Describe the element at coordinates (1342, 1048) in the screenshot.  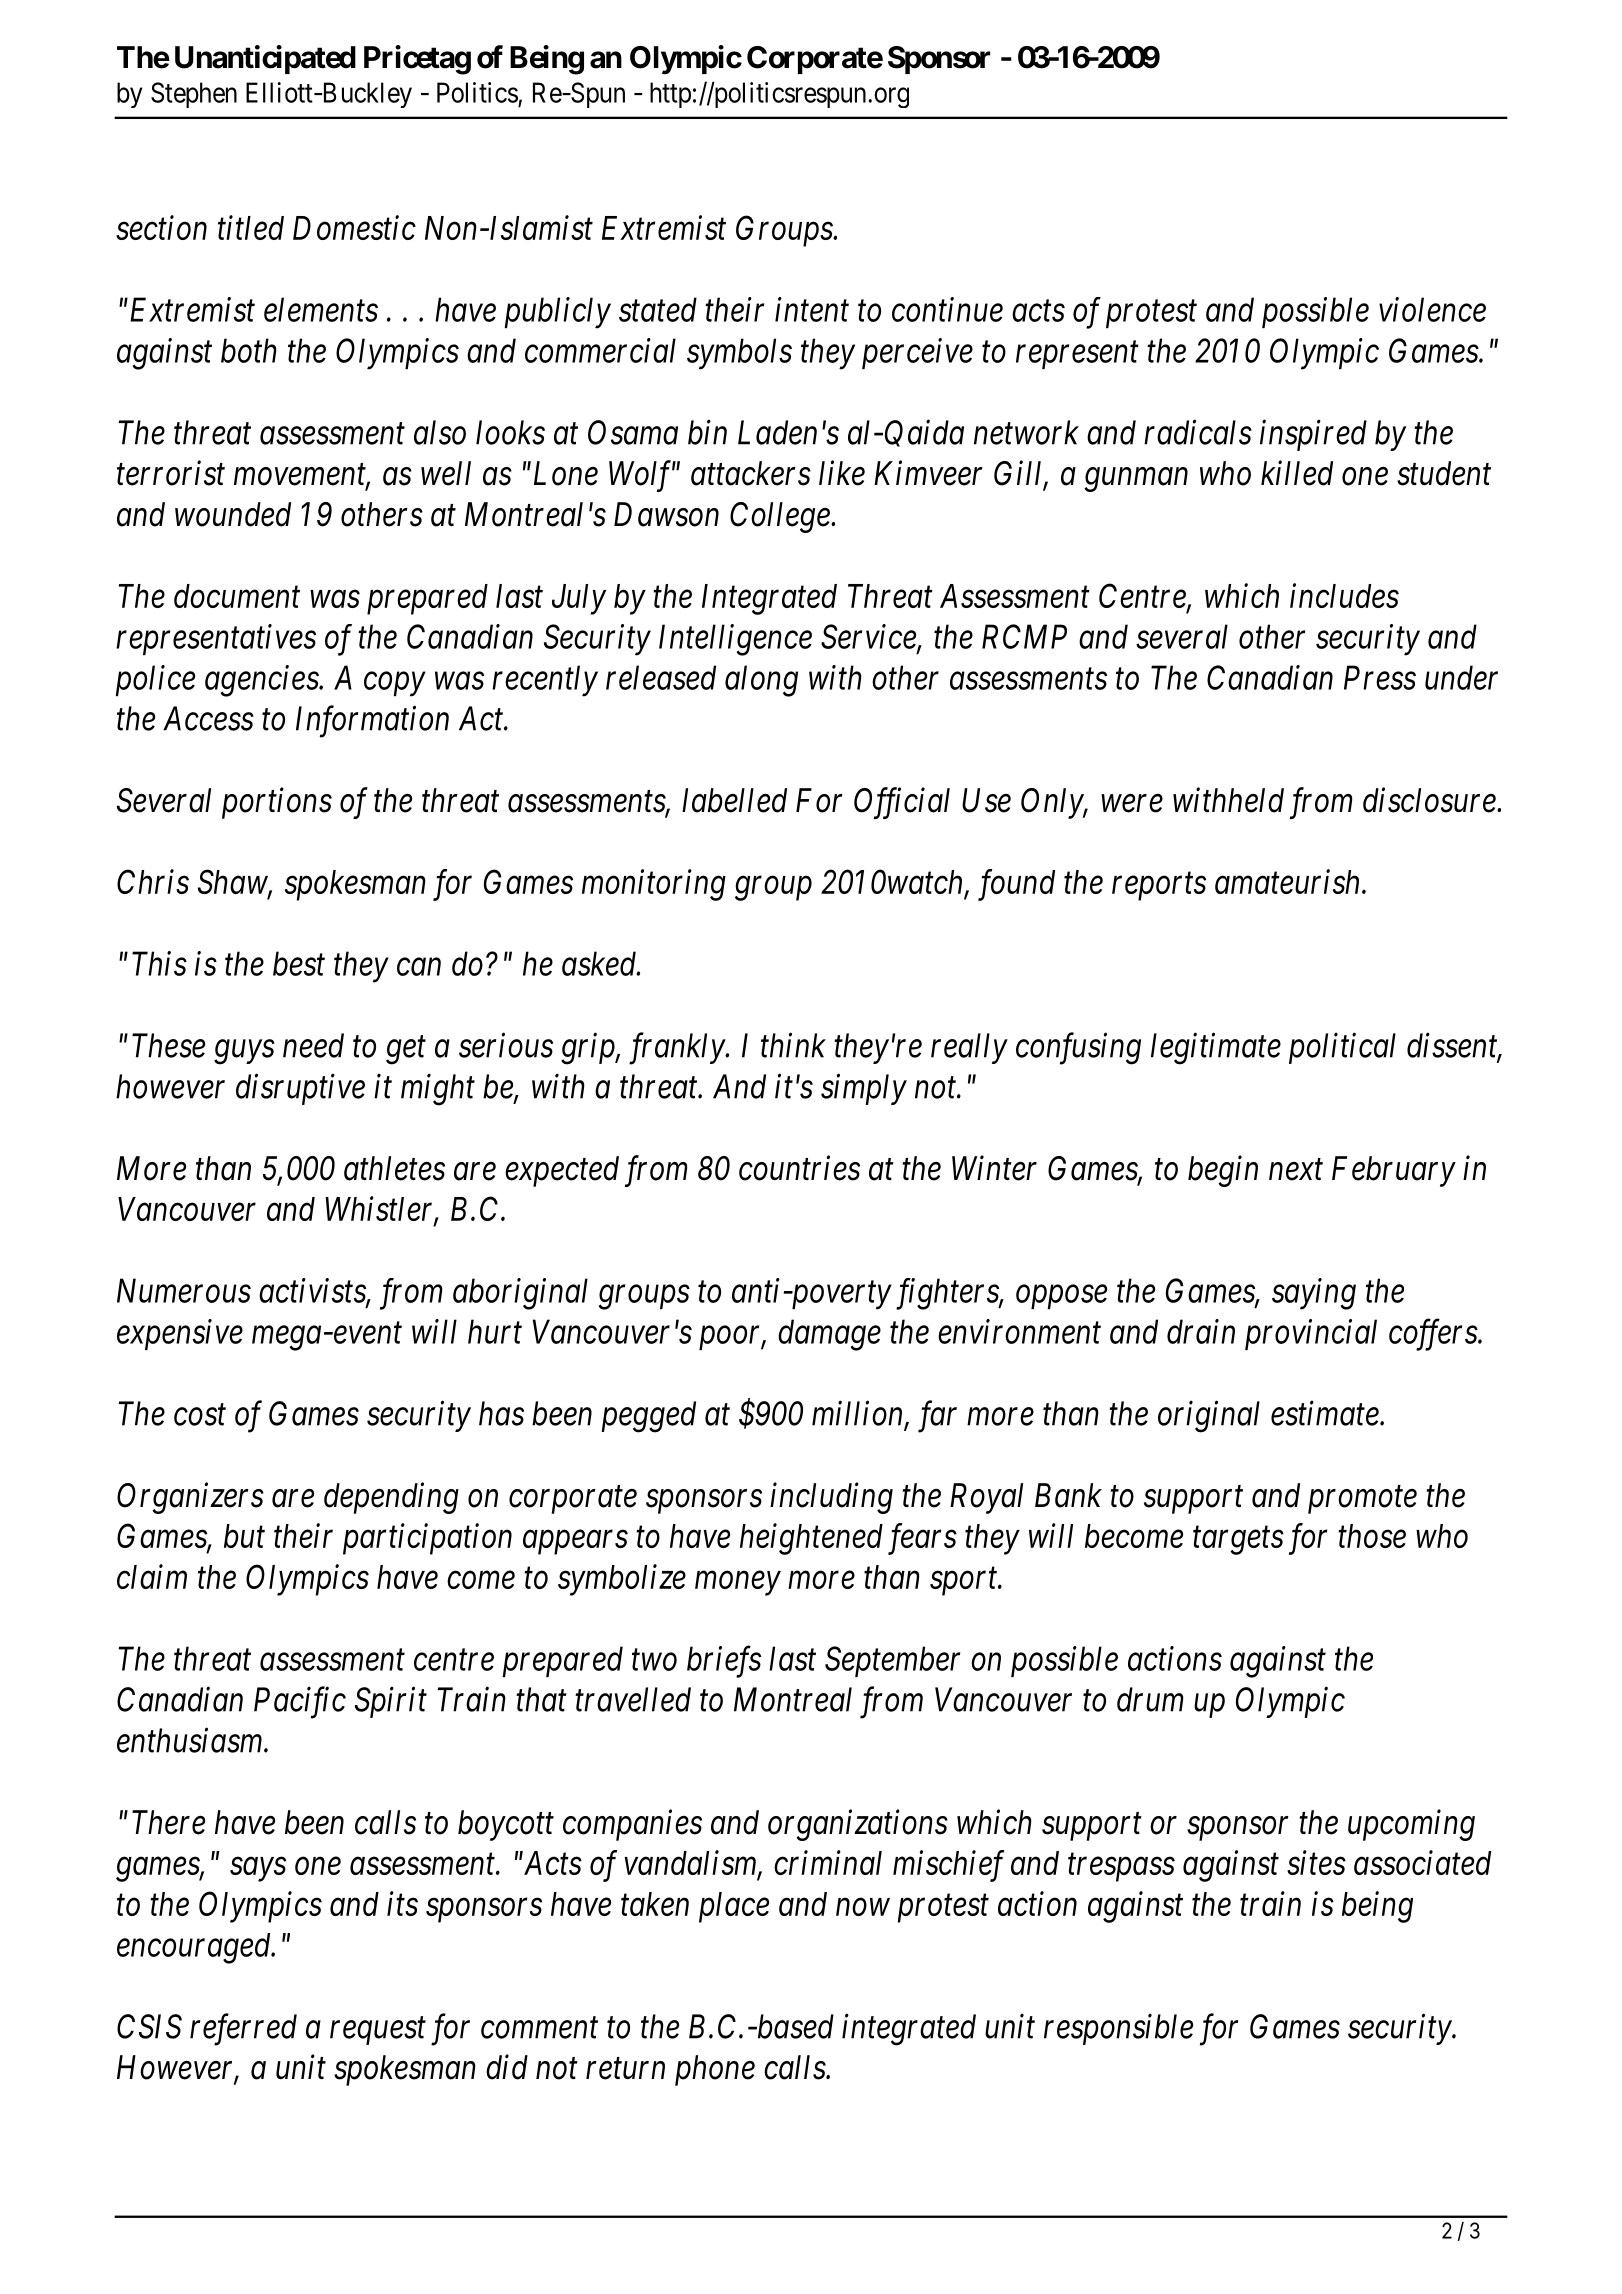
I see `political` at that location.
